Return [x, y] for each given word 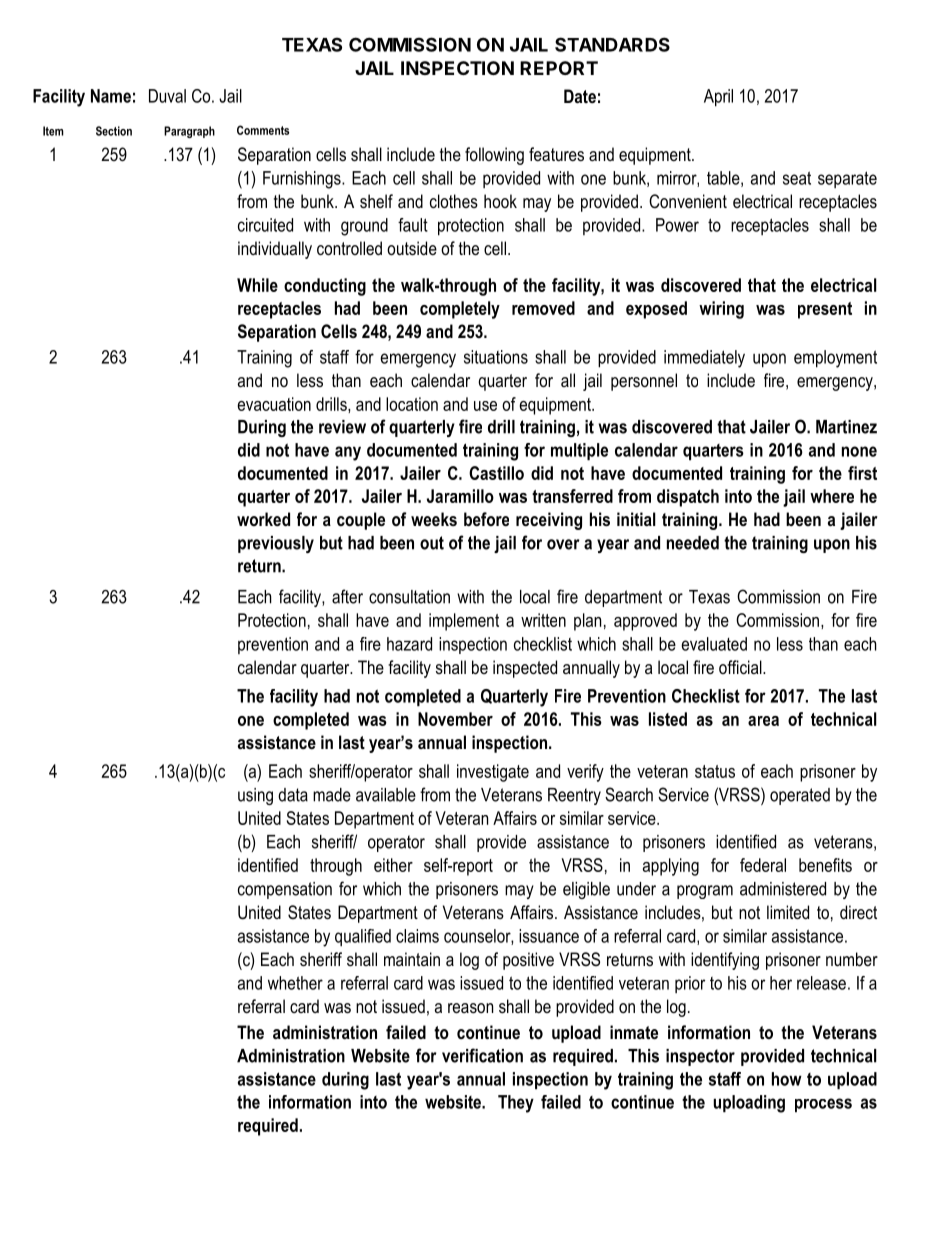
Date [580, 96]
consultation [409, 597]
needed [693, 543]
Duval [167, 96]
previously [276, 544]
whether [295, 983]
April [718, 98]
